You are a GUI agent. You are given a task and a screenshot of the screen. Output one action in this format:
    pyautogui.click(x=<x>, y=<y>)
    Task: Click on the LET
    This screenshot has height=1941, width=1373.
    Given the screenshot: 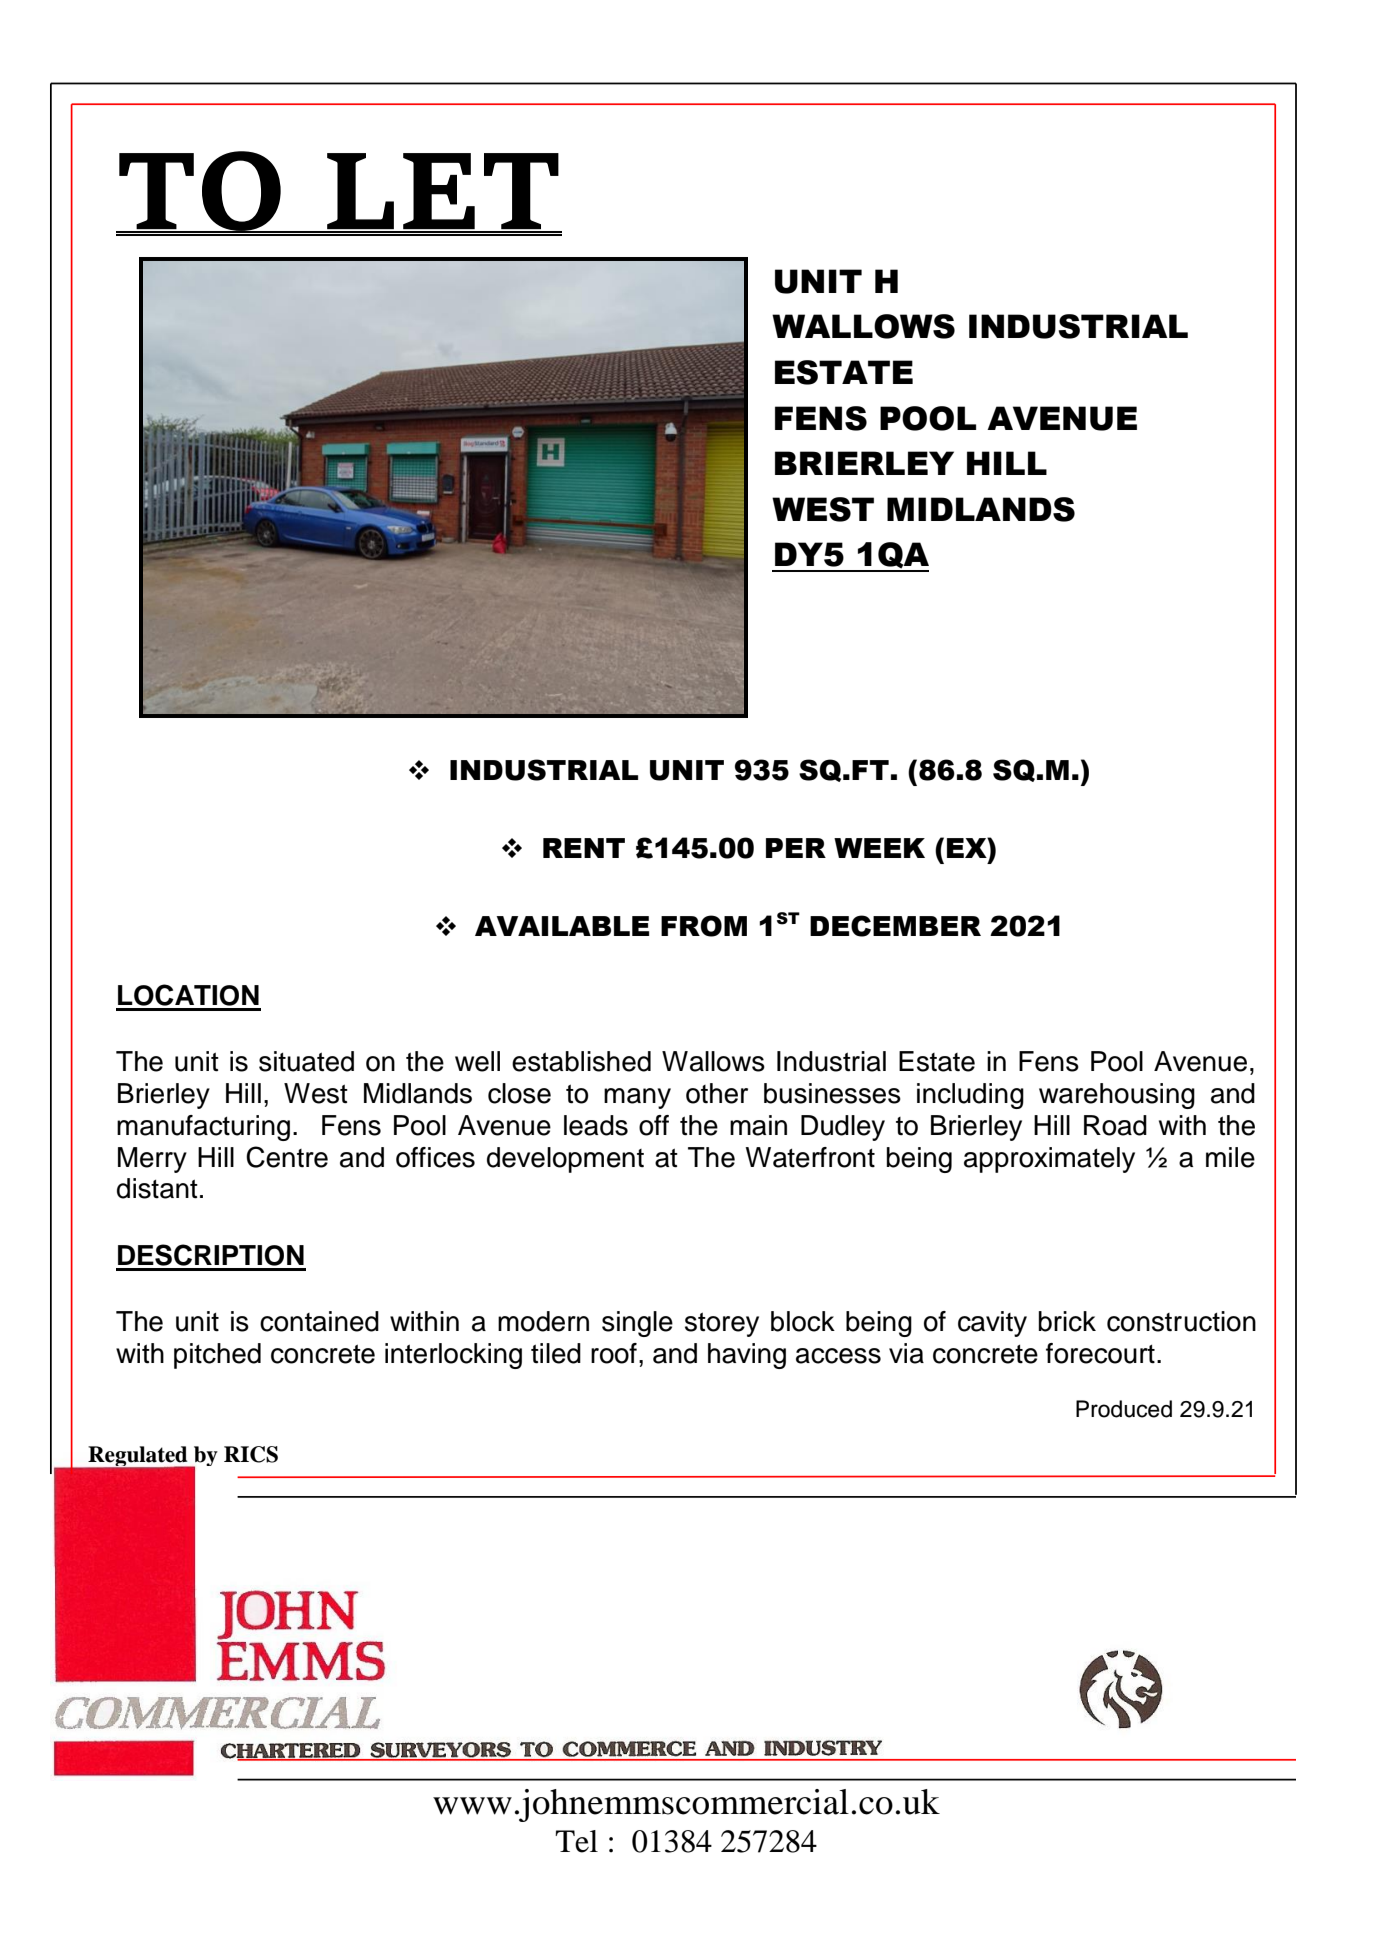 What is the action you would take?
    pyautogui.click(x=443, y=192)
